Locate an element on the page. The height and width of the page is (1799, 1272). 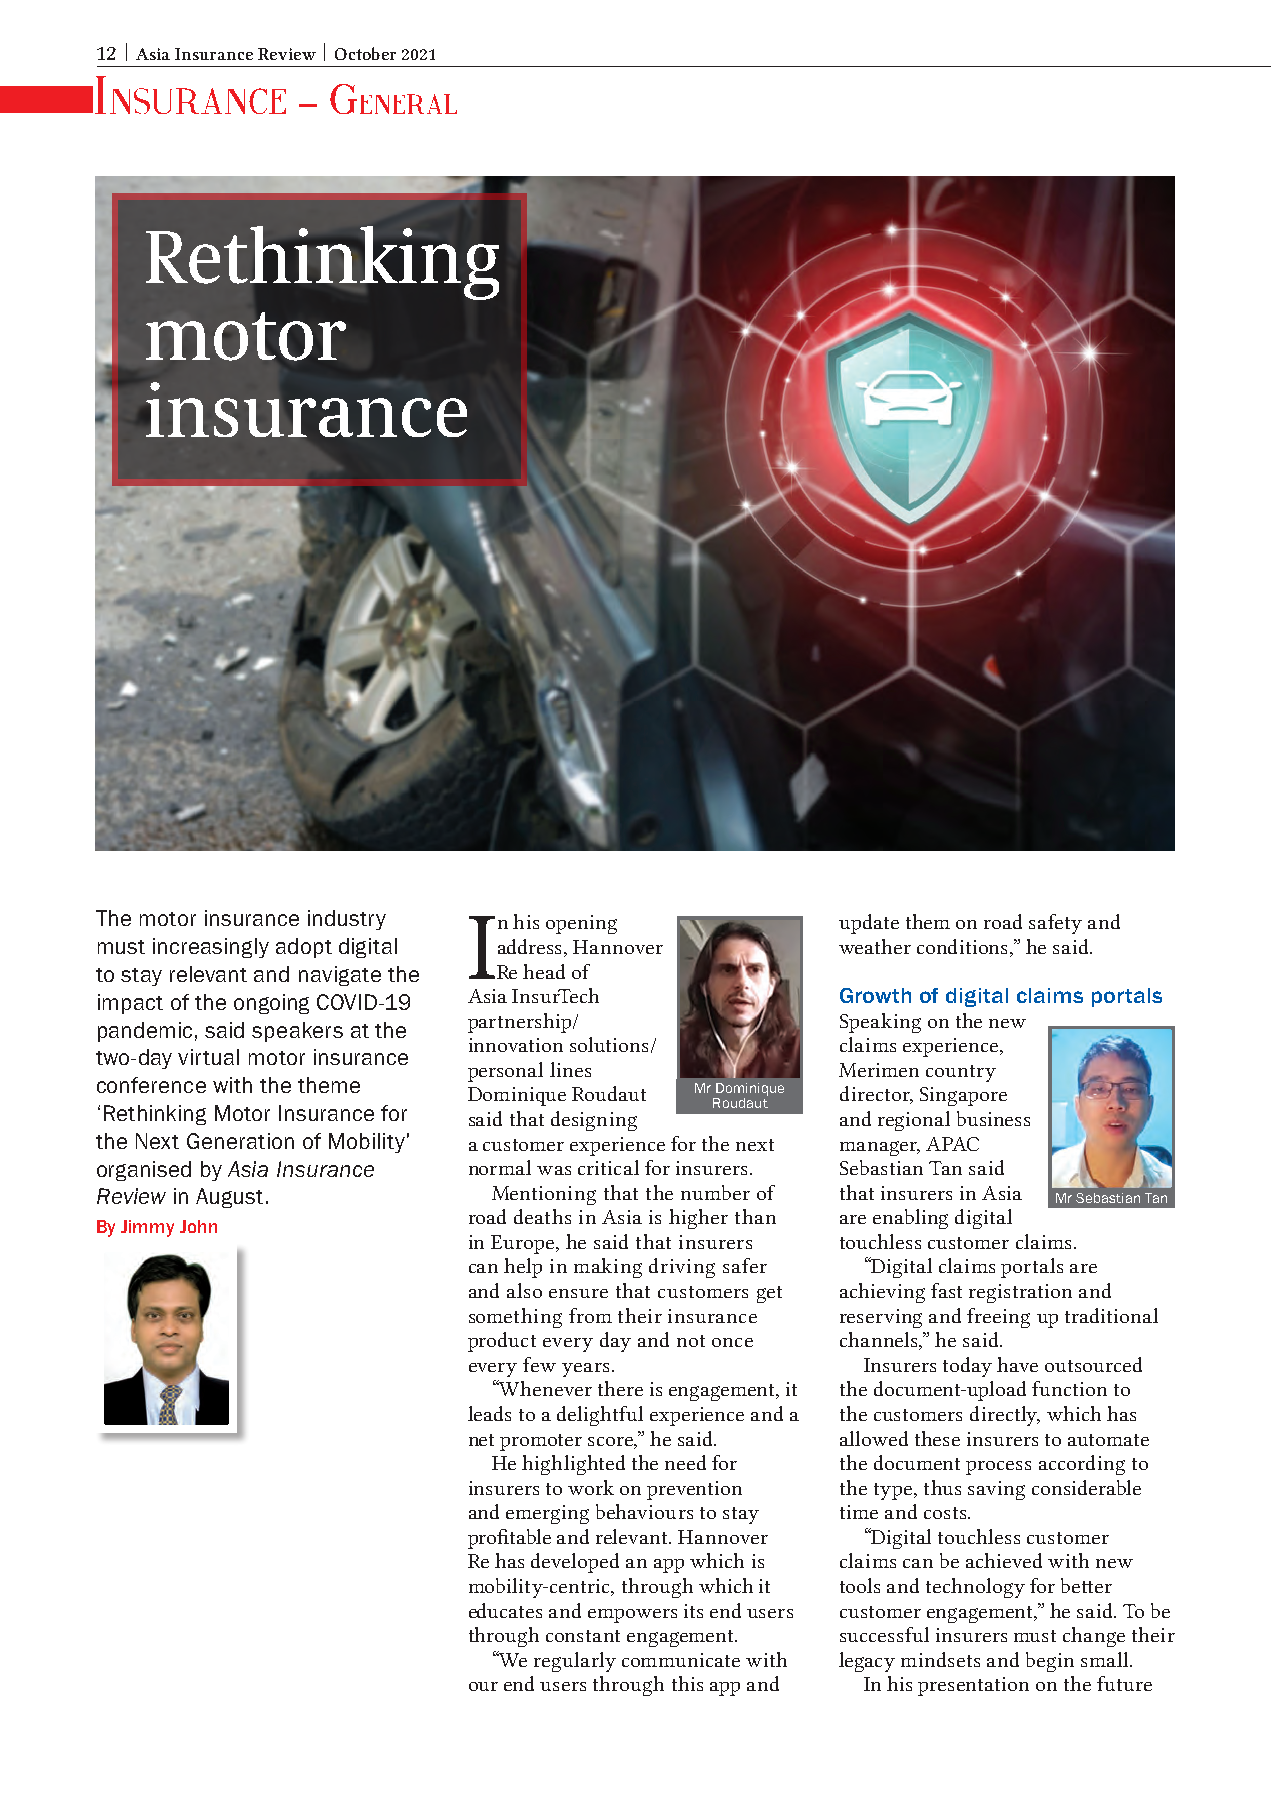
October is located at coordinates (365, 53).
